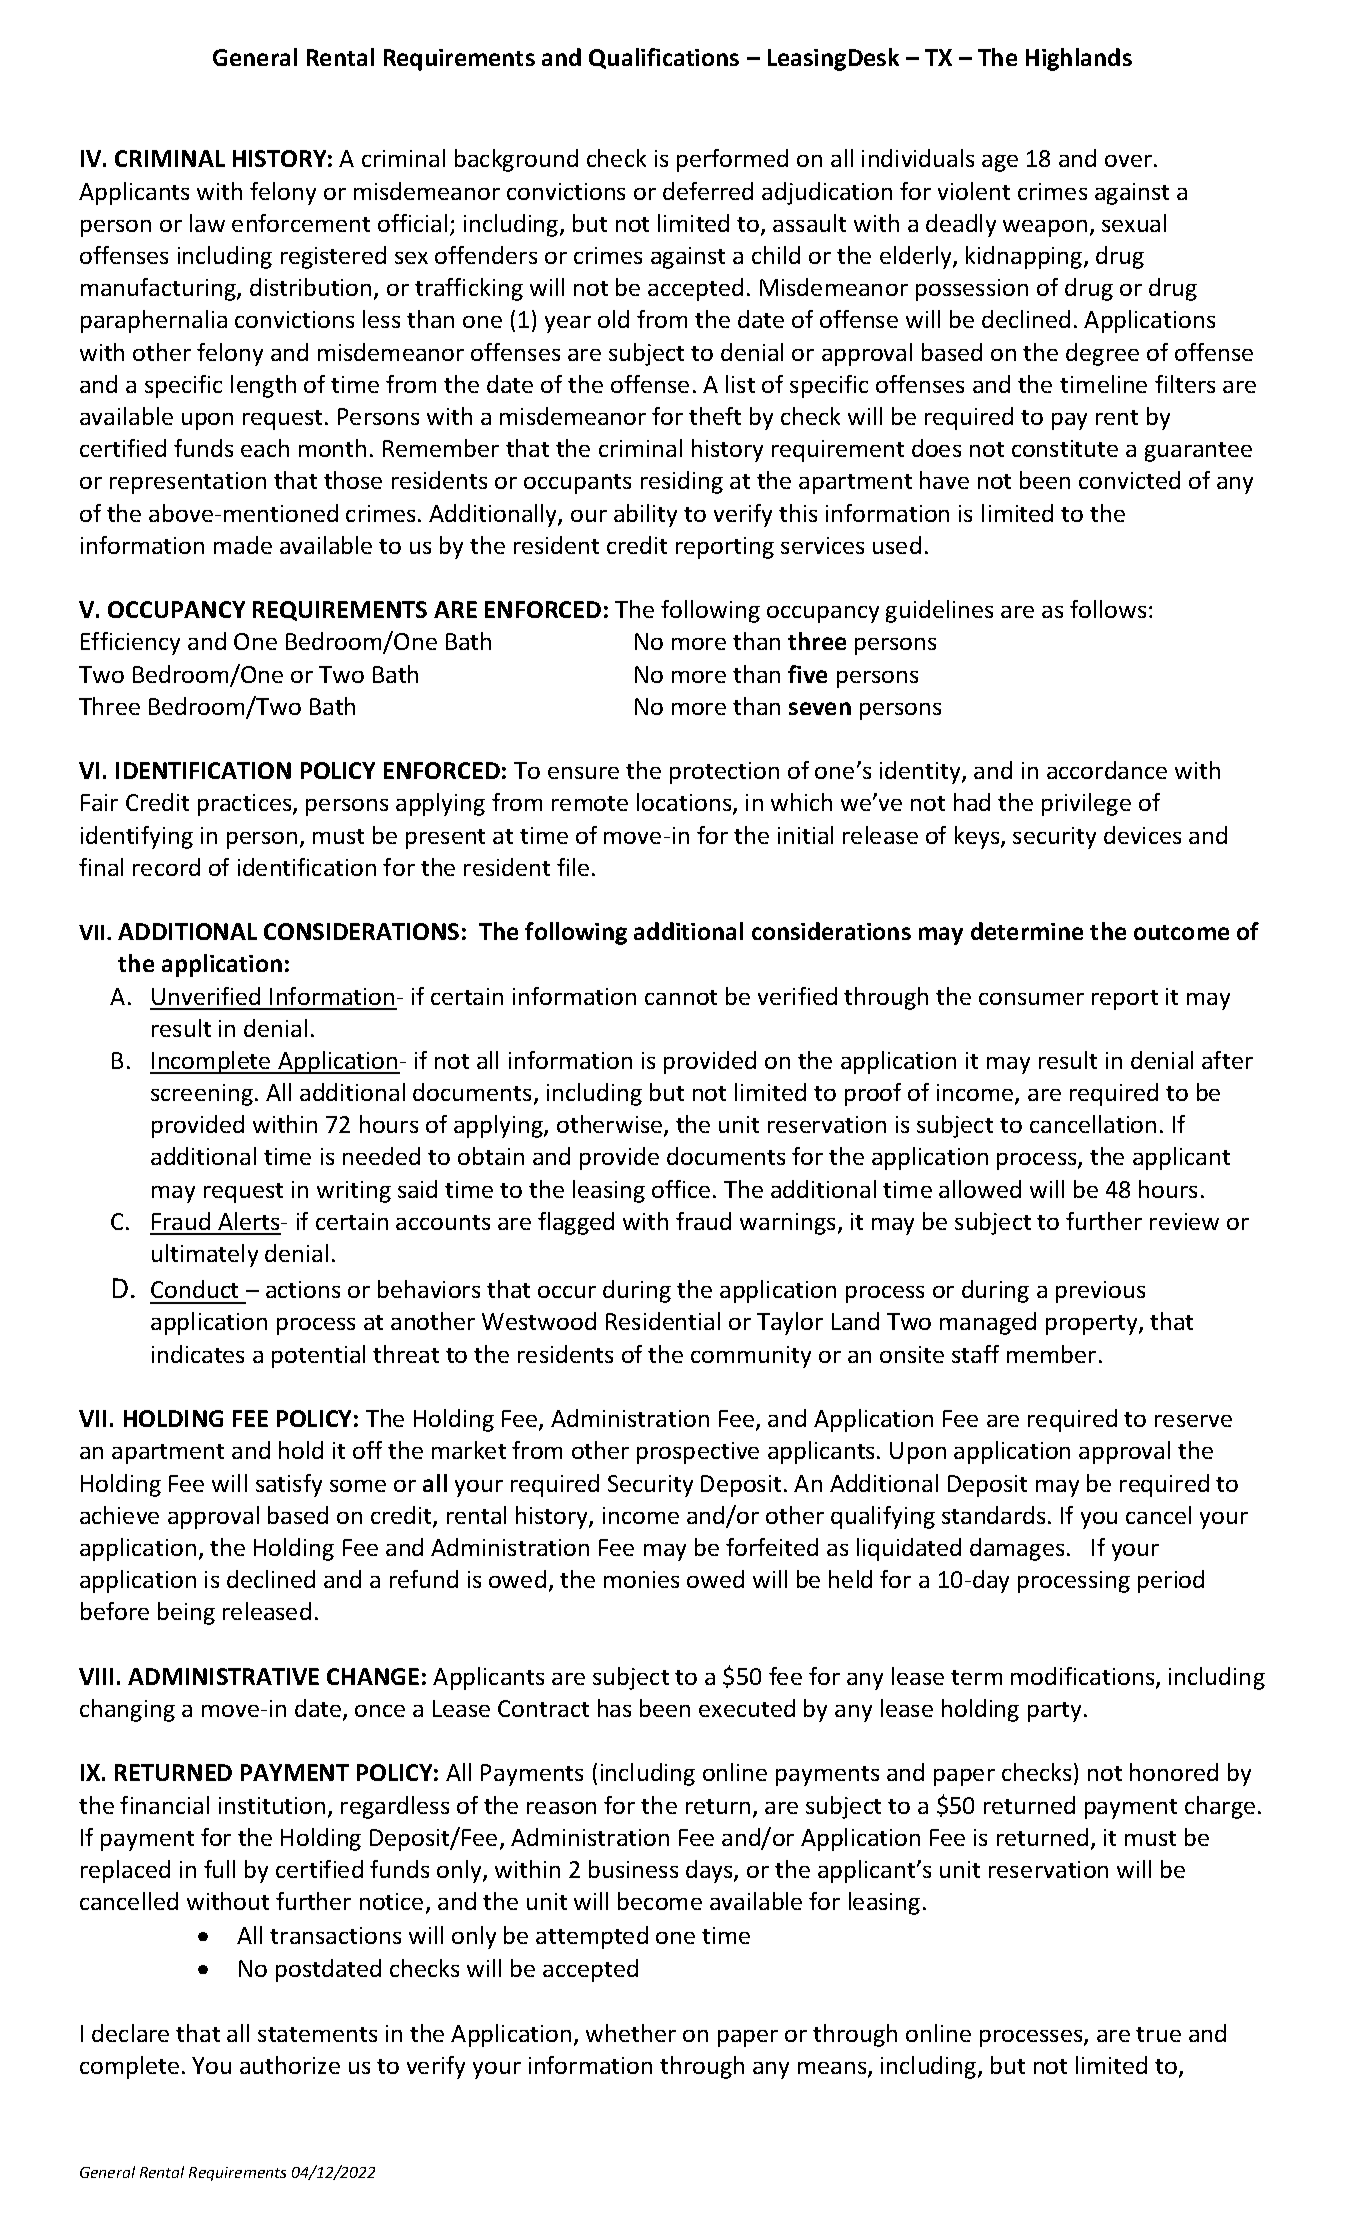 The width and height of the screenshot is (1345, 2215). Describe the element at coordinates (202, 1095) in the screenshot. I see `screening` at that location.
